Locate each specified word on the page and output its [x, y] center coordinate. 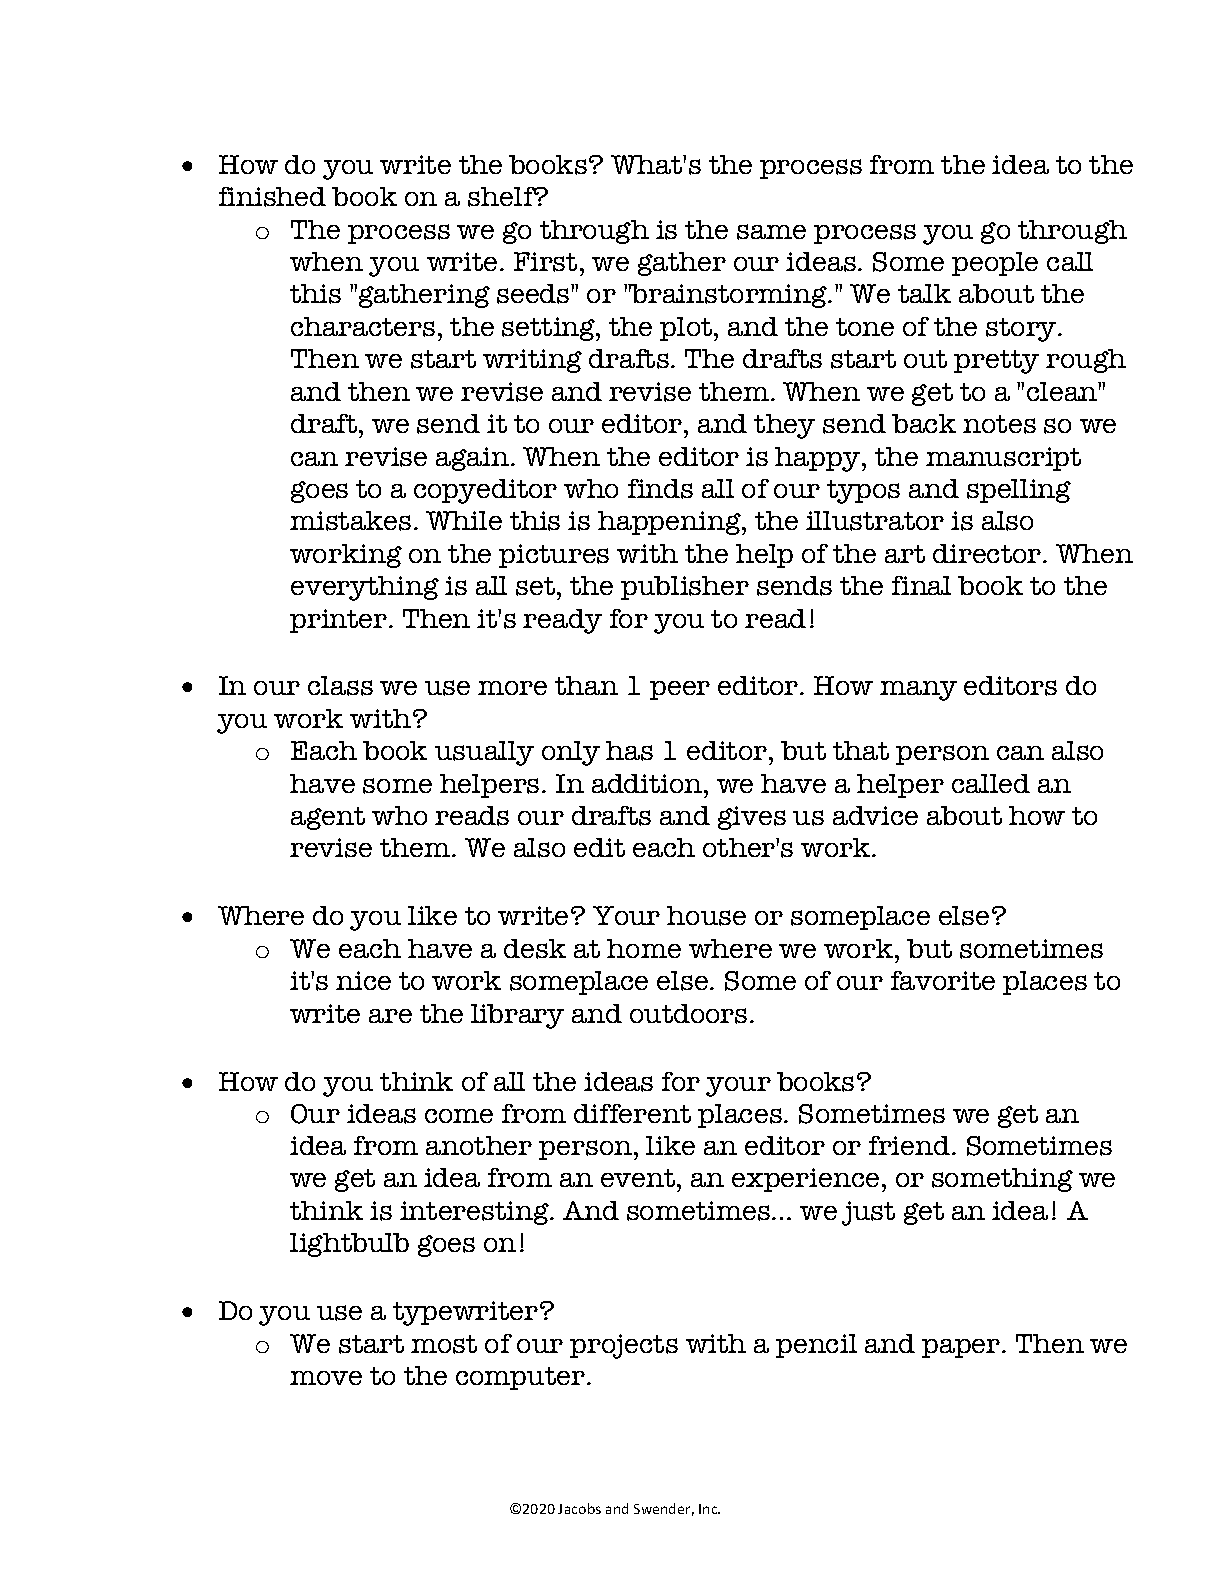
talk [924, 293]
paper [962, 1348]
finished [272, 197]
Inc [709, 1509]
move [326, 1378]
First [545, 262]
